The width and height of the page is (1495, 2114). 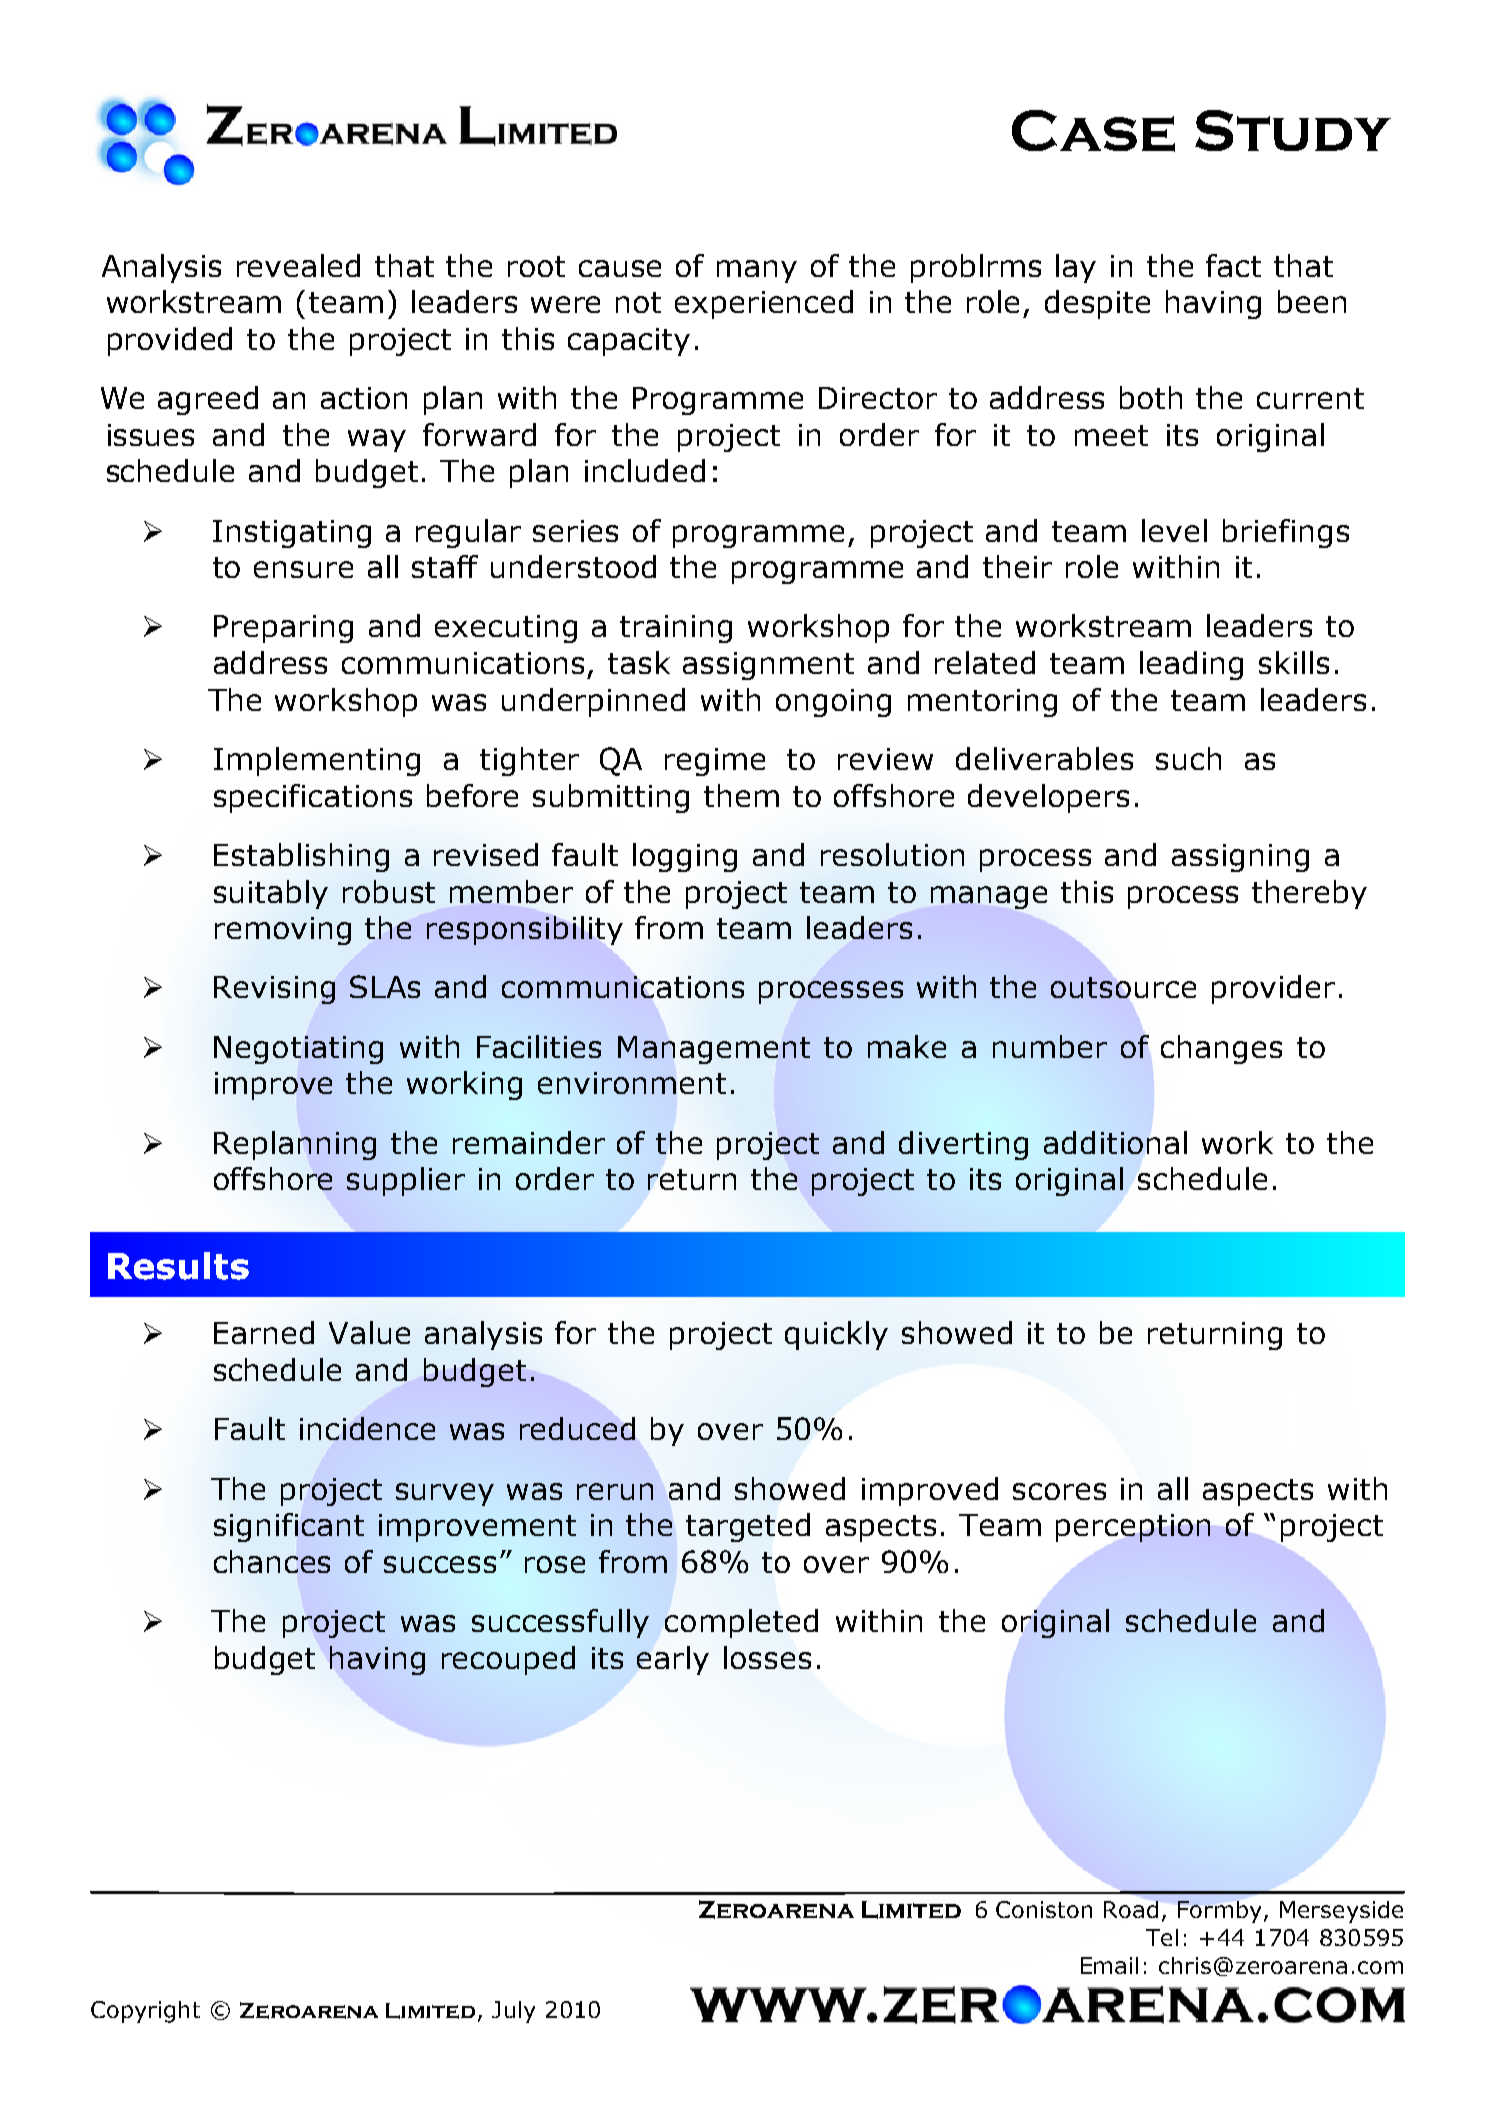 I want to click on Copyright, so click(x=145, y=2012).
